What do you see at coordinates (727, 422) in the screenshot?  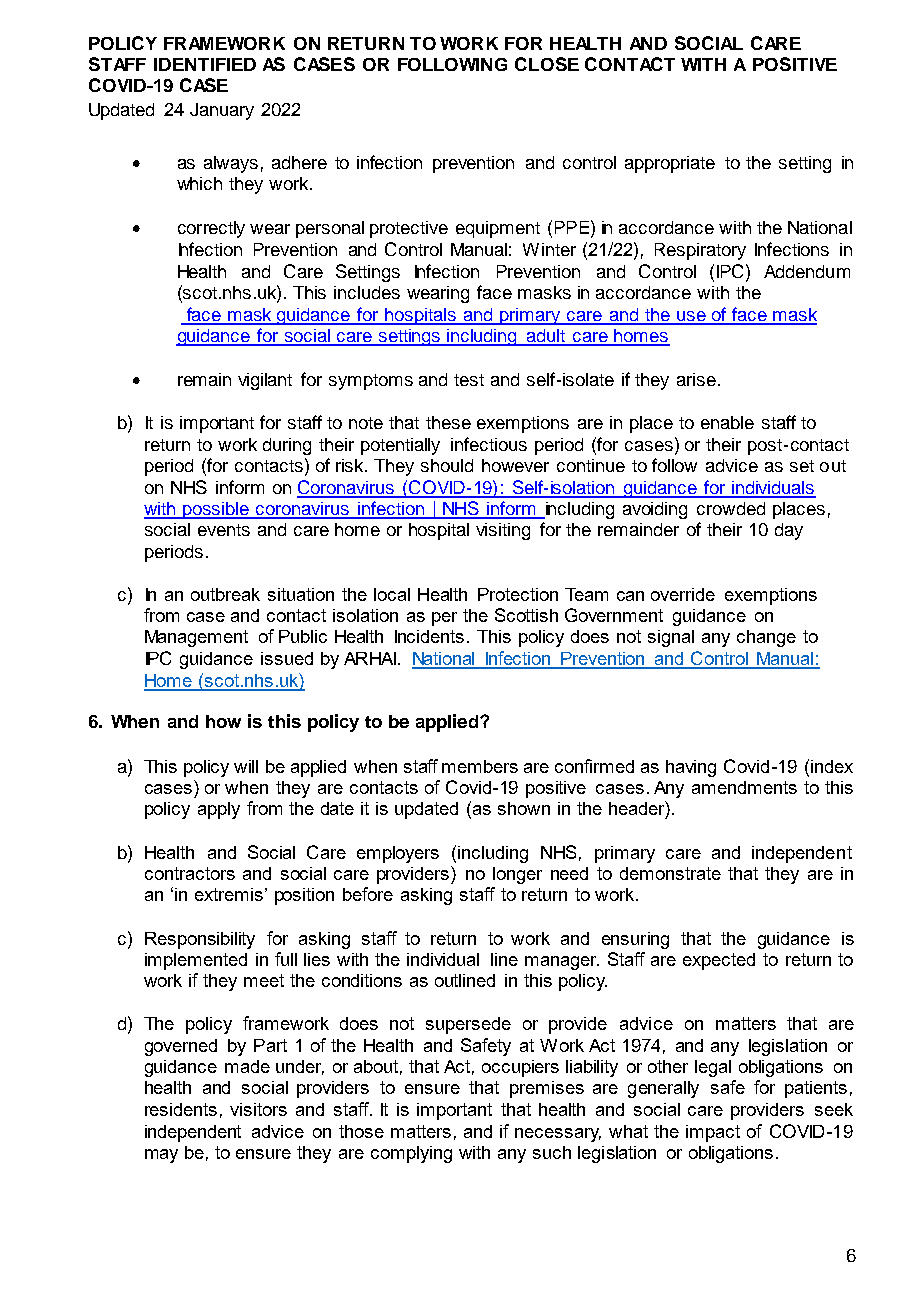 I see `enable` at bounding box center [727, 422].
